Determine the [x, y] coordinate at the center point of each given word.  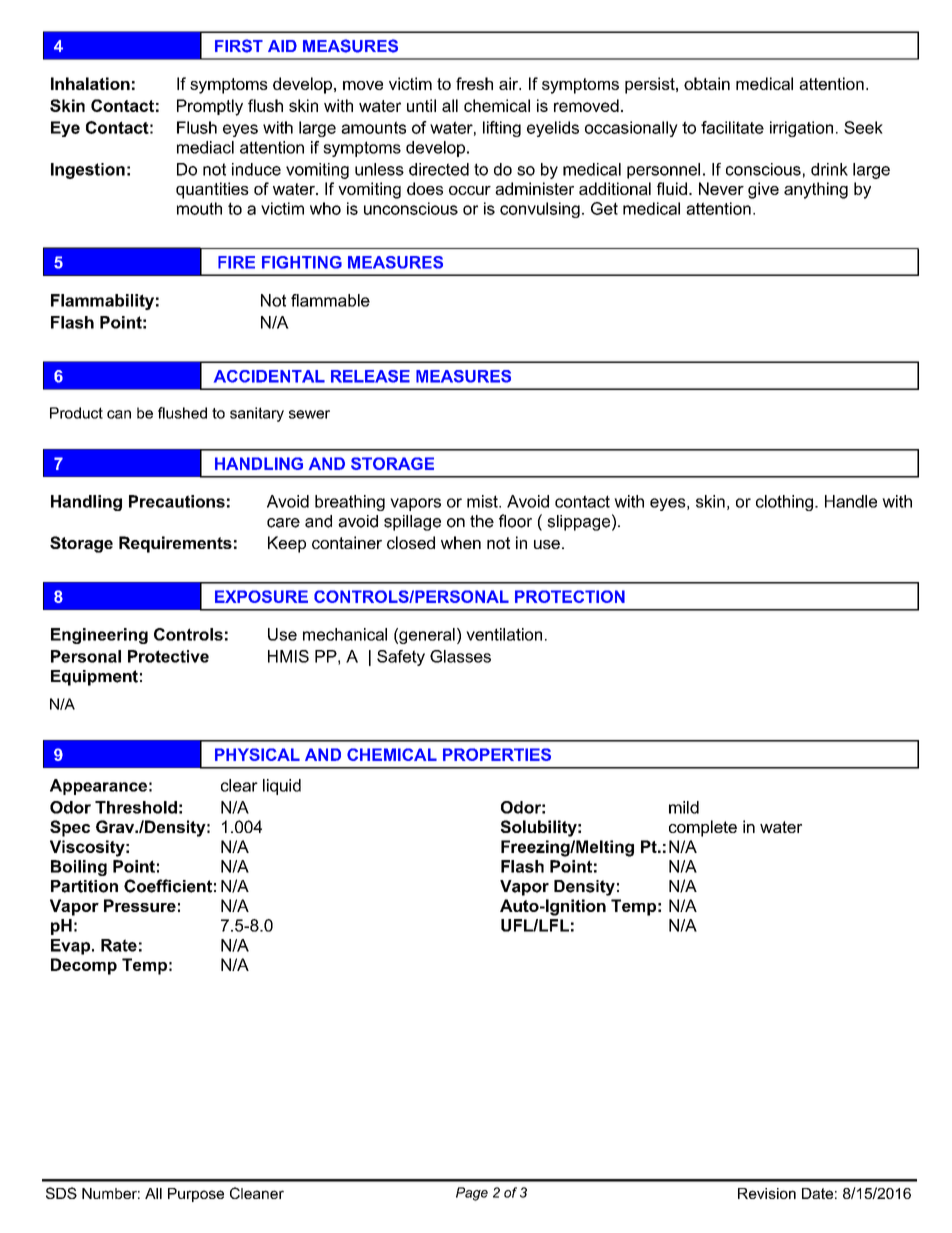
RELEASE [370, 376]
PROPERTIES [497, 754]
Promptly [210, 107]
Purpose [196, 1195]
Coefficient [168, 886]
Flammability [102, 302]
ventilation [504, 634]
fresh [474, 83]
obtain [707, 83]
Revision [767, 1193]
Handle [851, 501]
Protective [168, 656]
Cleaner [257, 1193]
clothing [786, 503]
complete [703, 828]
